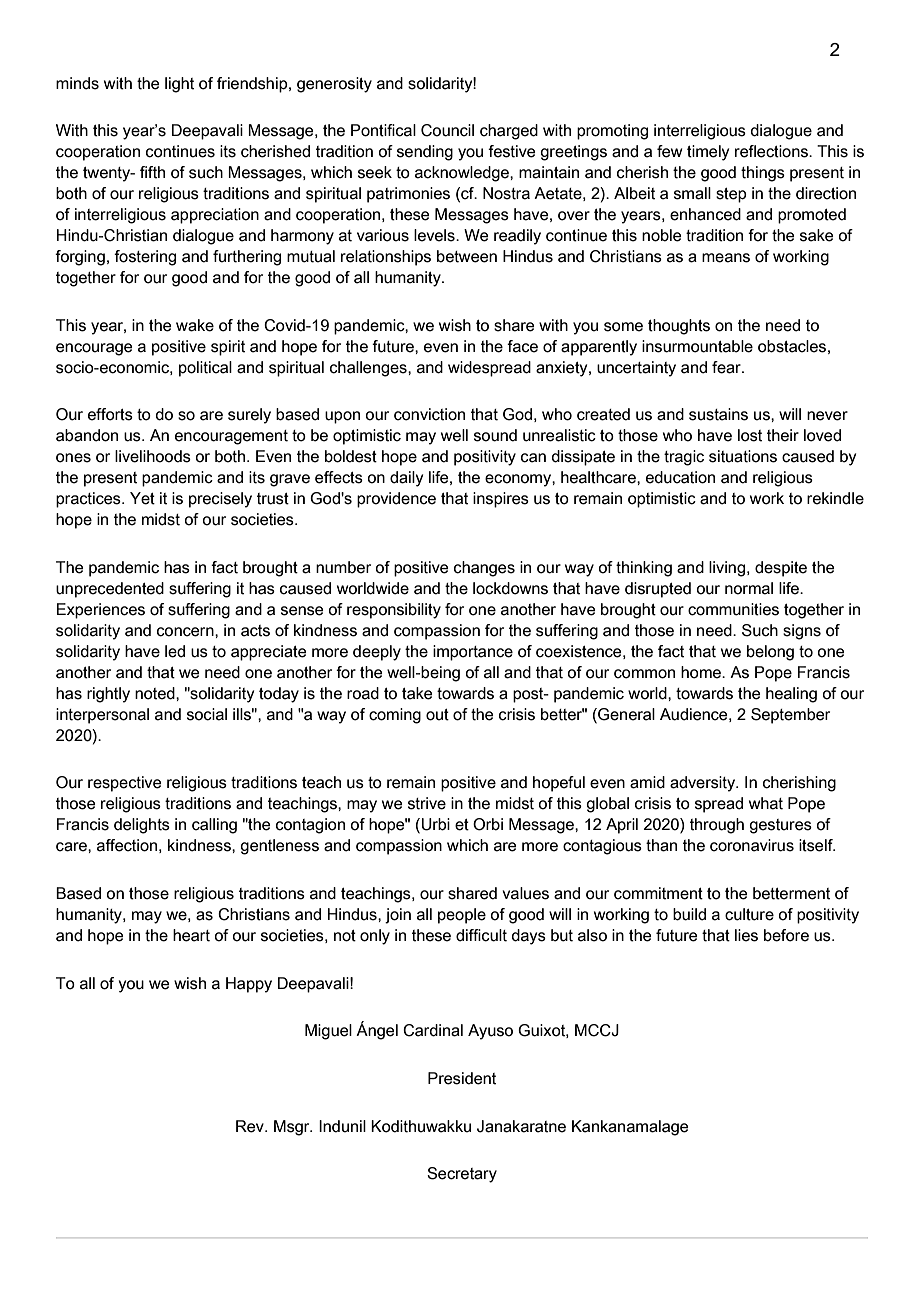 This image has width=924, height=1308. I want to click on fifth, so click(152, 172).
